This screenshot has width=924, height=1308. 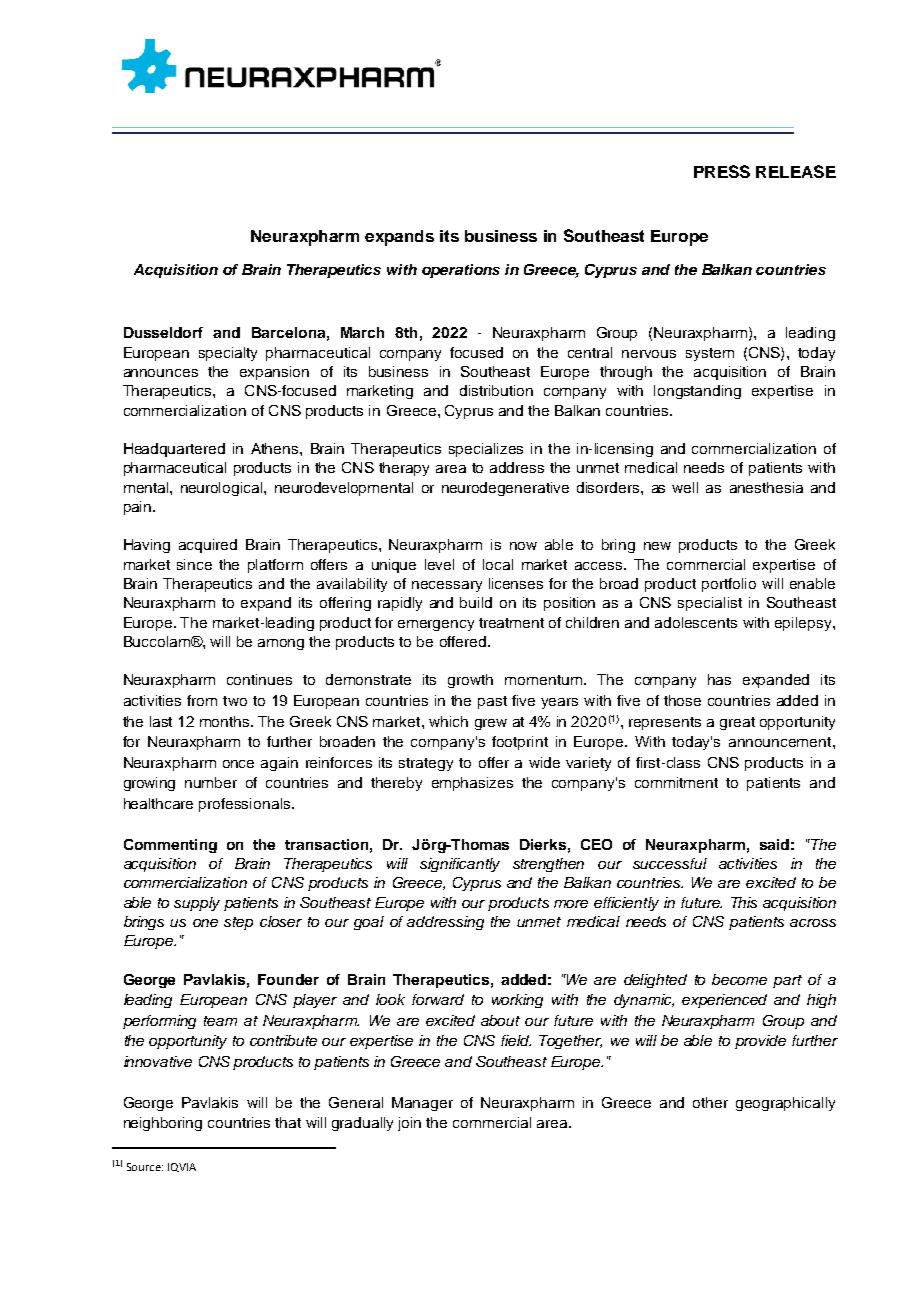 I want to click on anesthesia, so click(x=766, y=487).
